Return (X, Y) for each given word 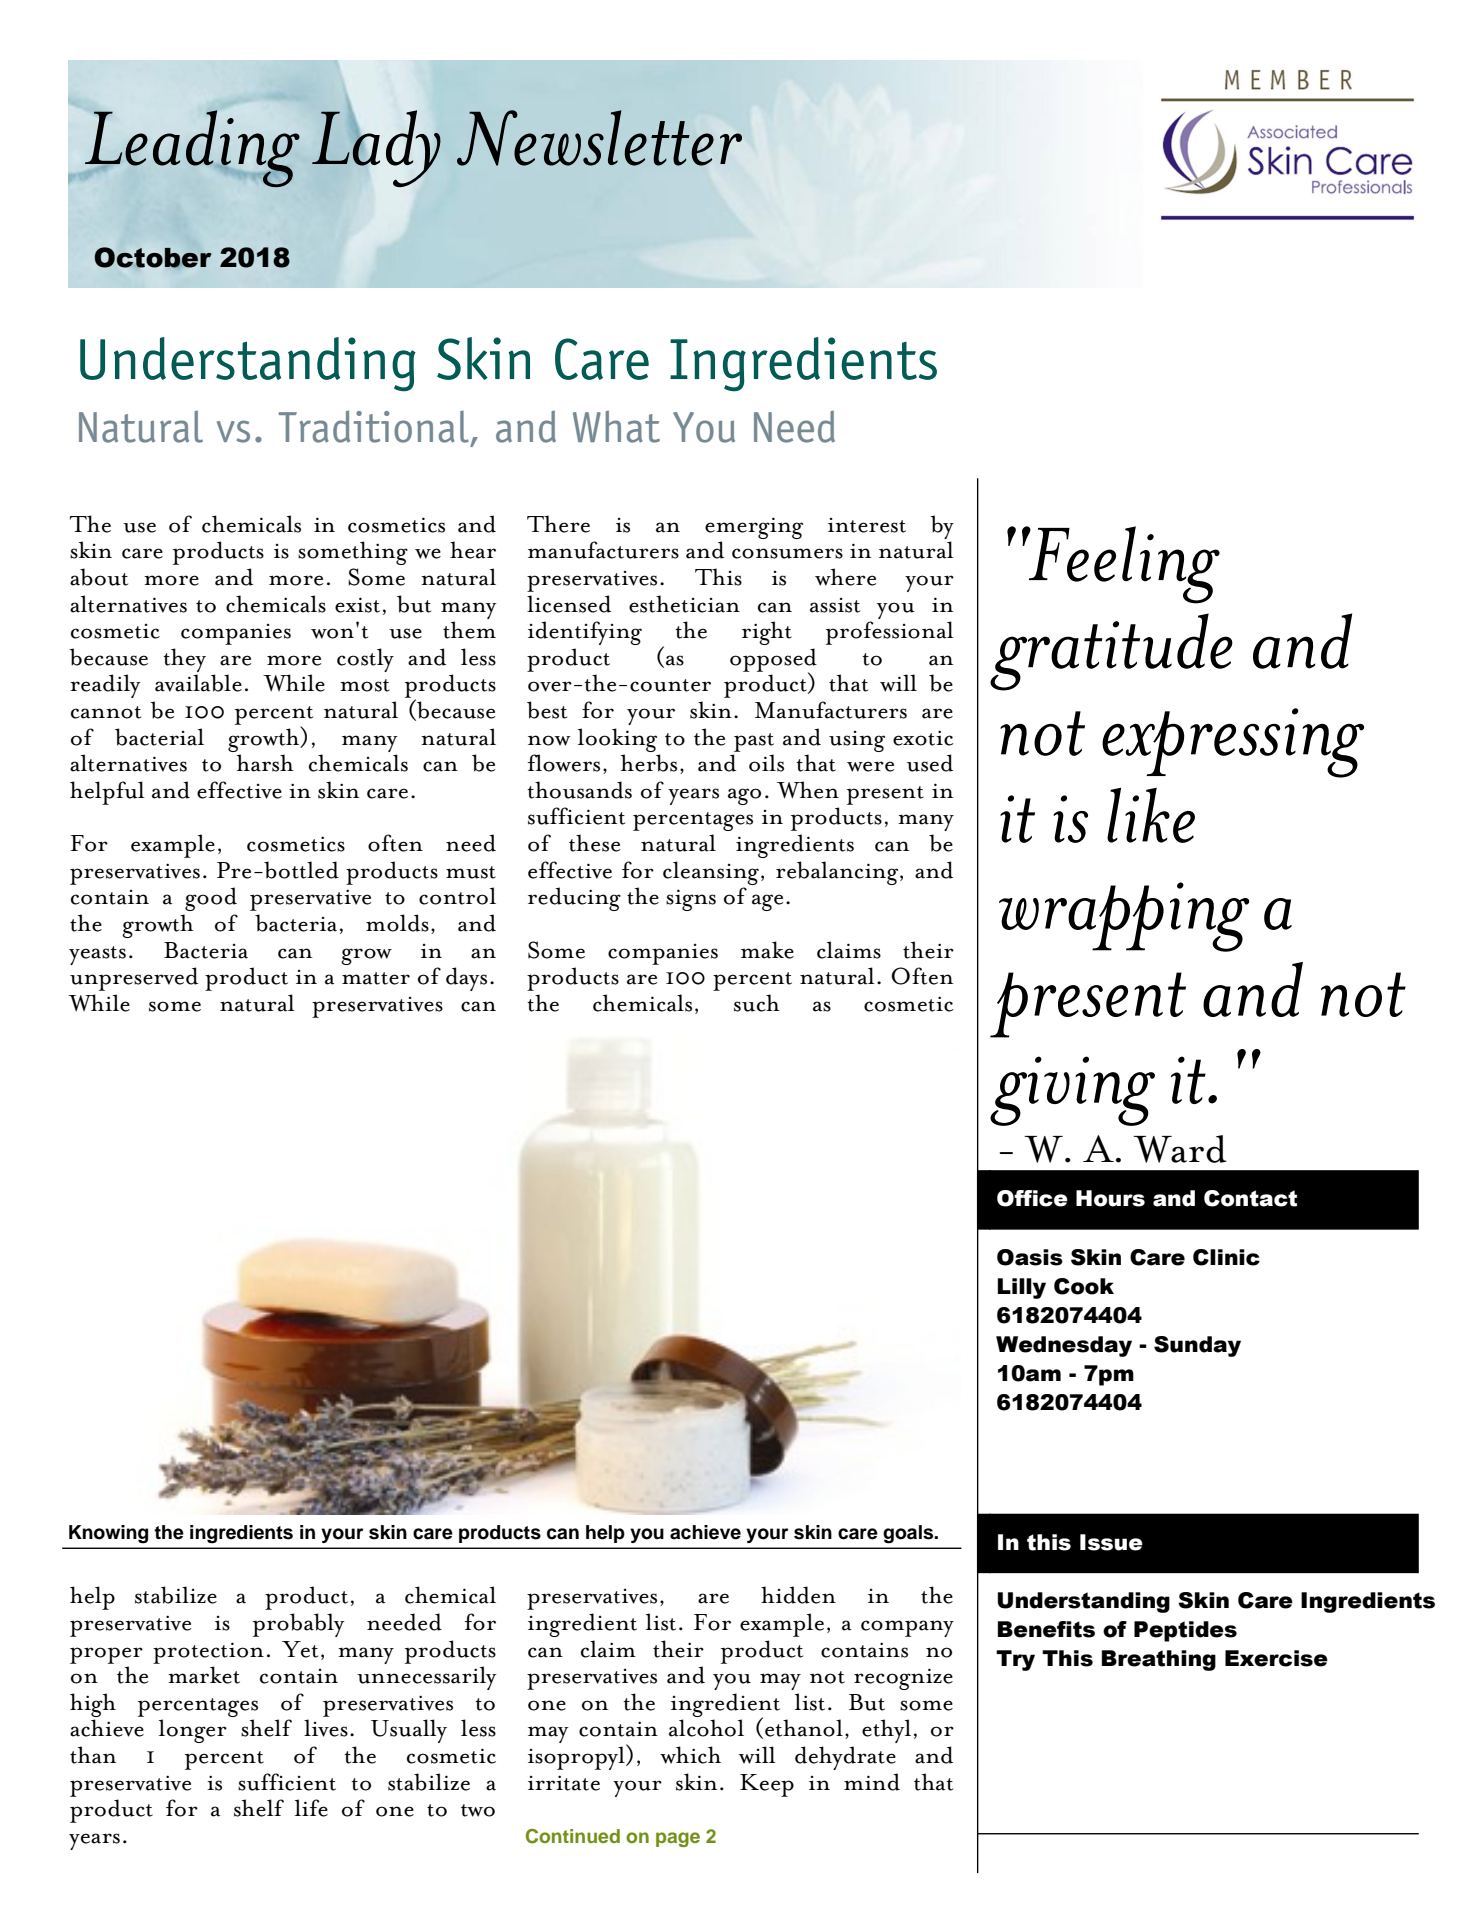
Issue (1111, 1542)
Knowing (108, 1534)
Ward (1180, 1149)
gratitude (1111, 652)
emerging (754, 528)
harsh (265, 763)
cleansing (712, 873)
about (99, 577)
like (1151, 815)
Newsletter (599, 138)
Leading (192, 148)
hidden (798, 1595)
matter (376, 978)
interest (867, 525)
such (757, 1003)
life (311, 1808)
